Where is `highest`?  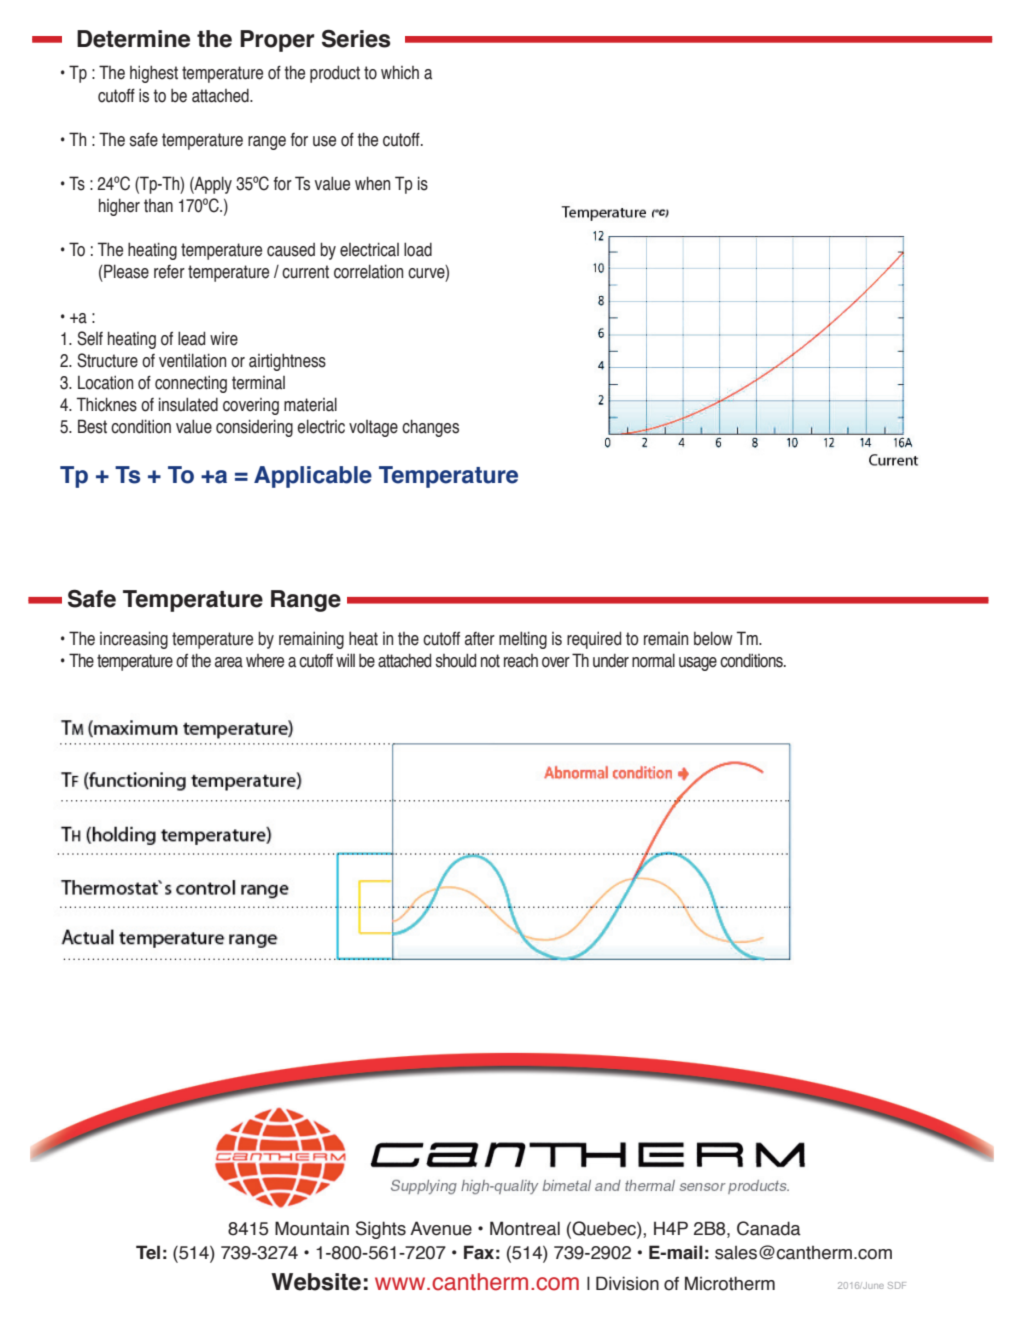
highest is located at coordinates (154, 74).
